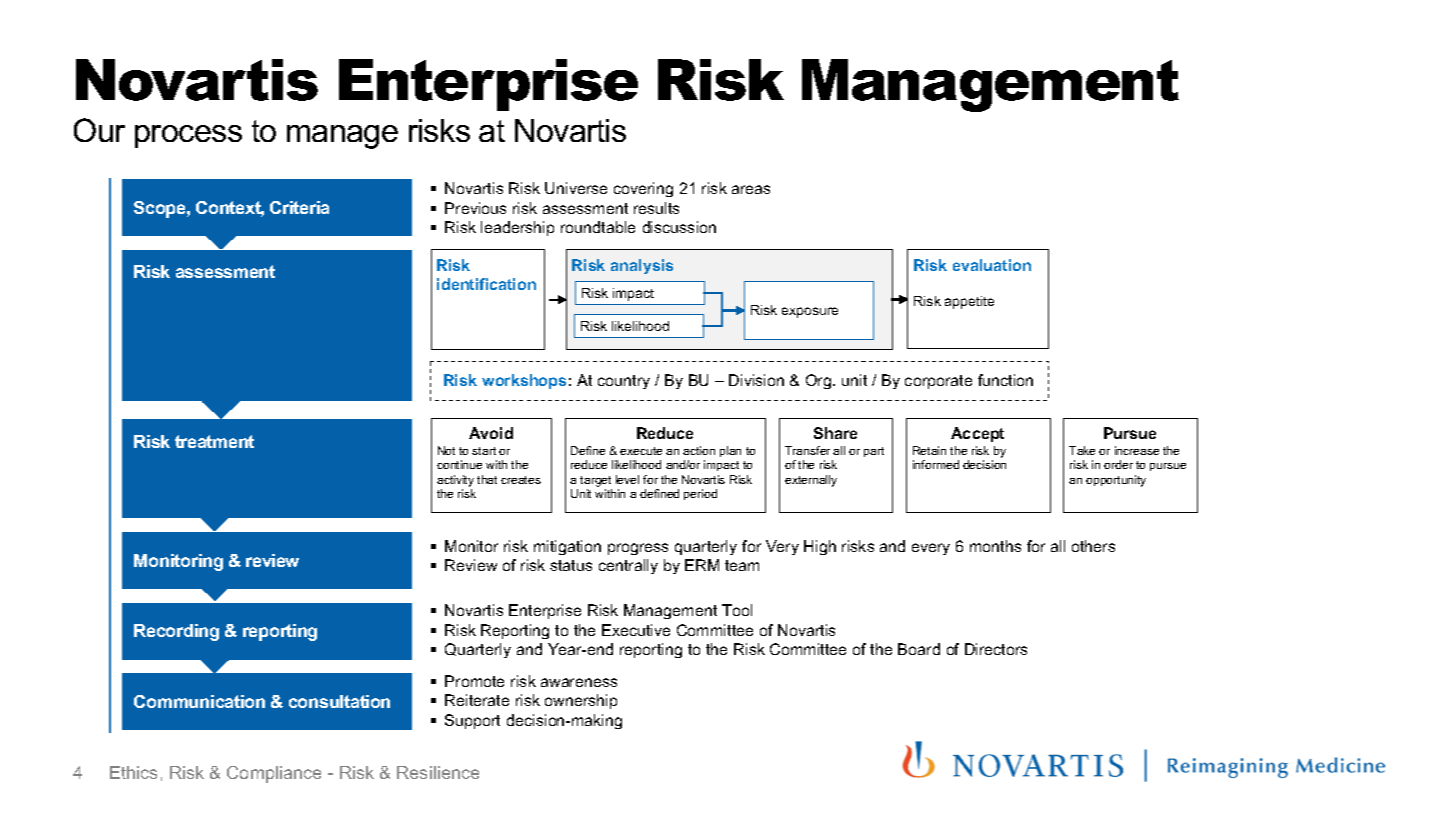 The width and height of the document is (1456, 819). What do you see at coordinates (581, 701) in the document?
I see `ownership` at bounding box center [581, 701].
